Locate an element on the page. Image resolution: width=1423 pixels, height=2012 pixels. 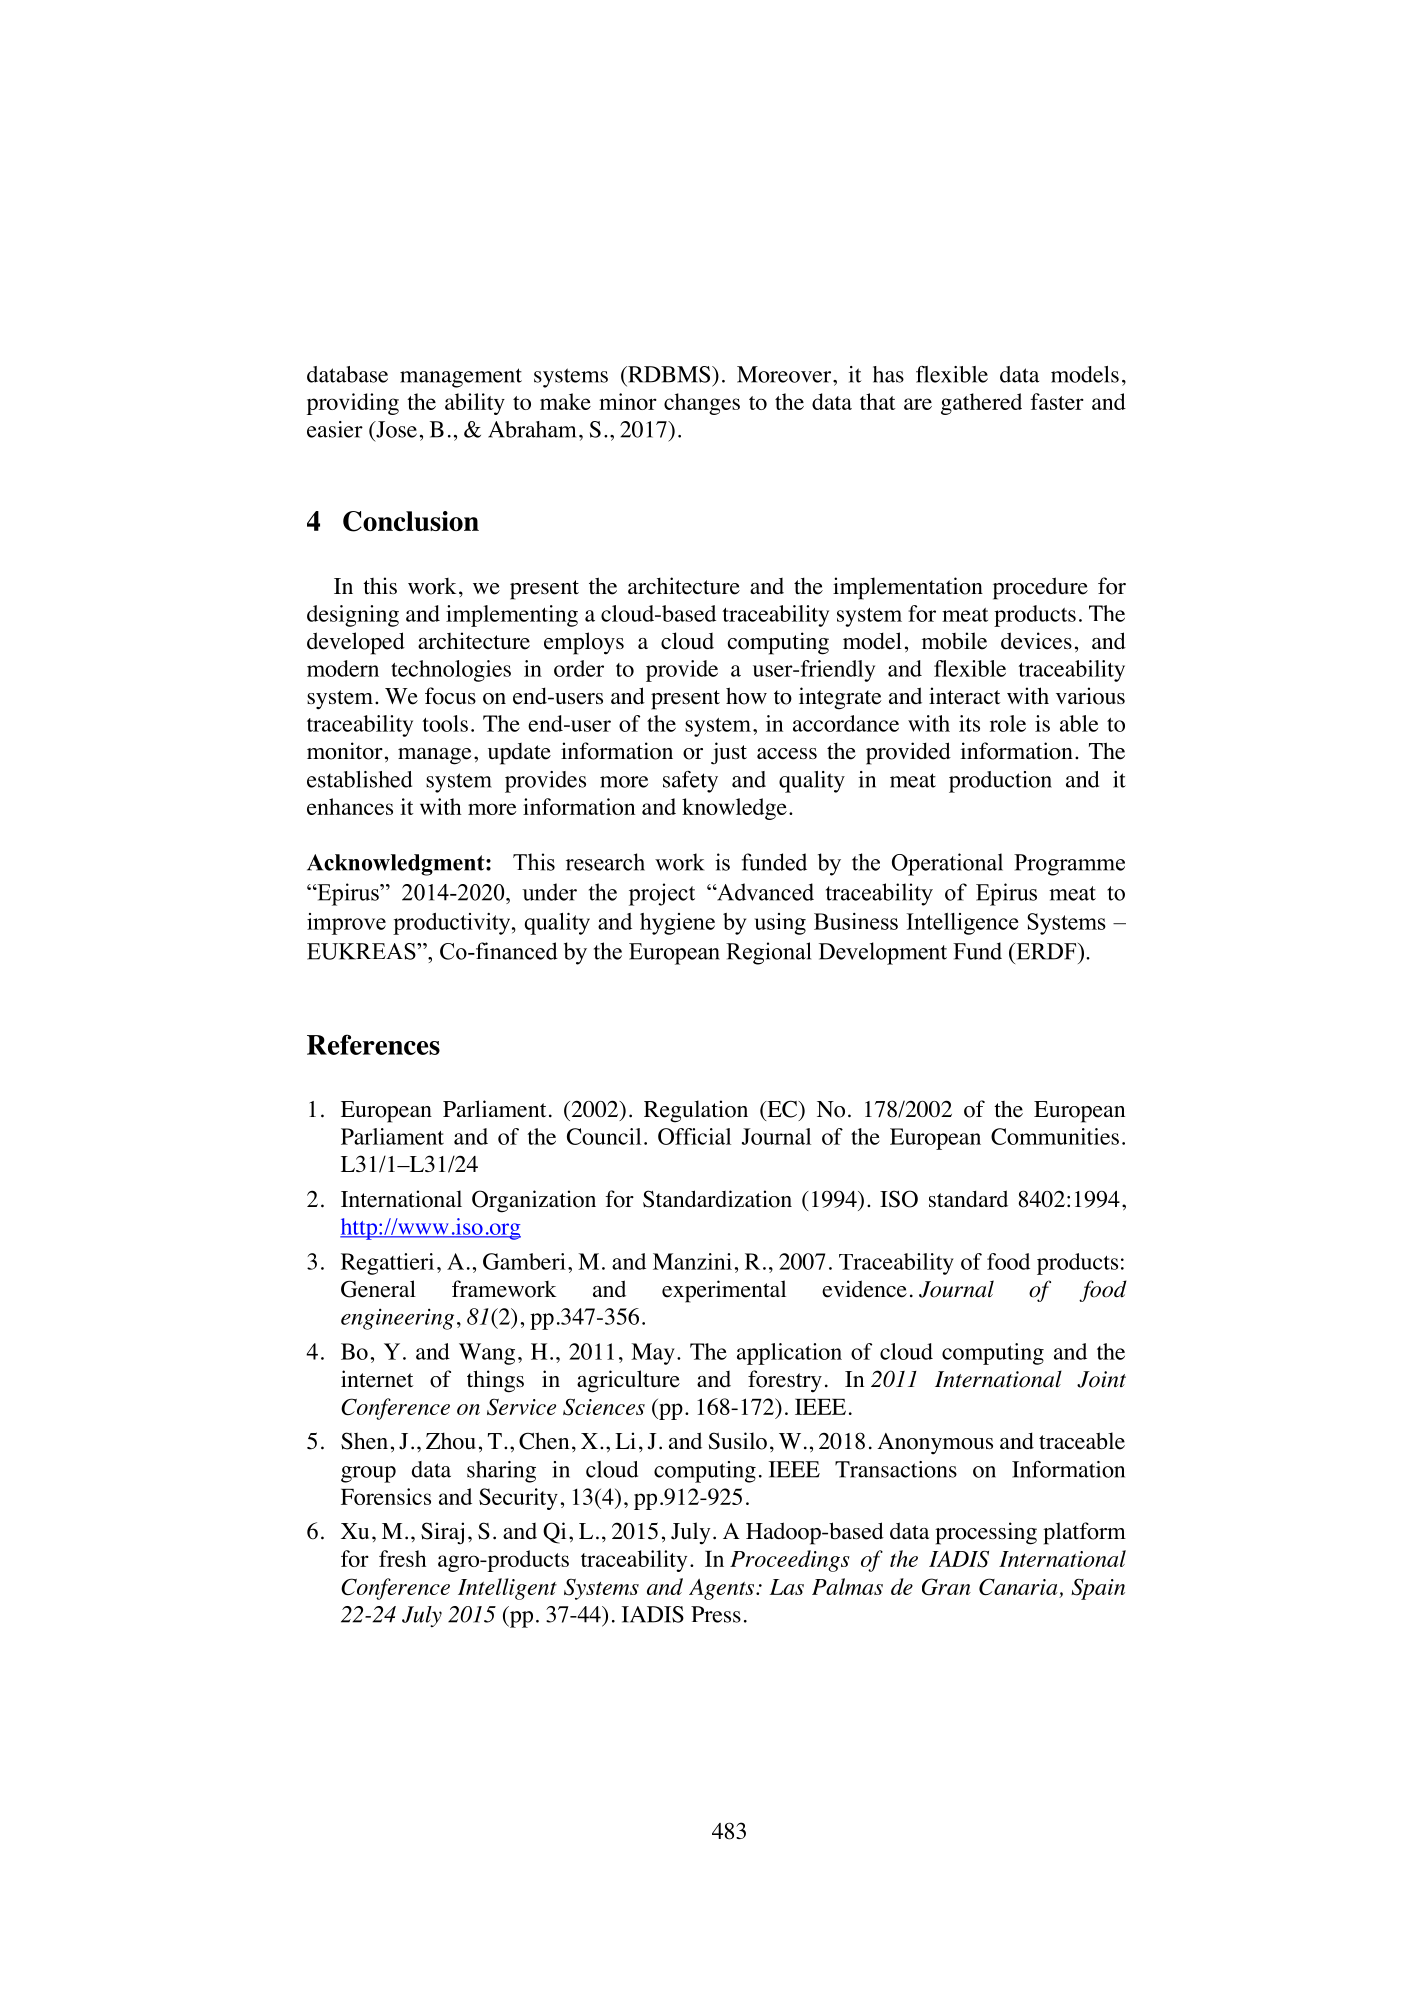
changes is located at coordinates (702, 404).
